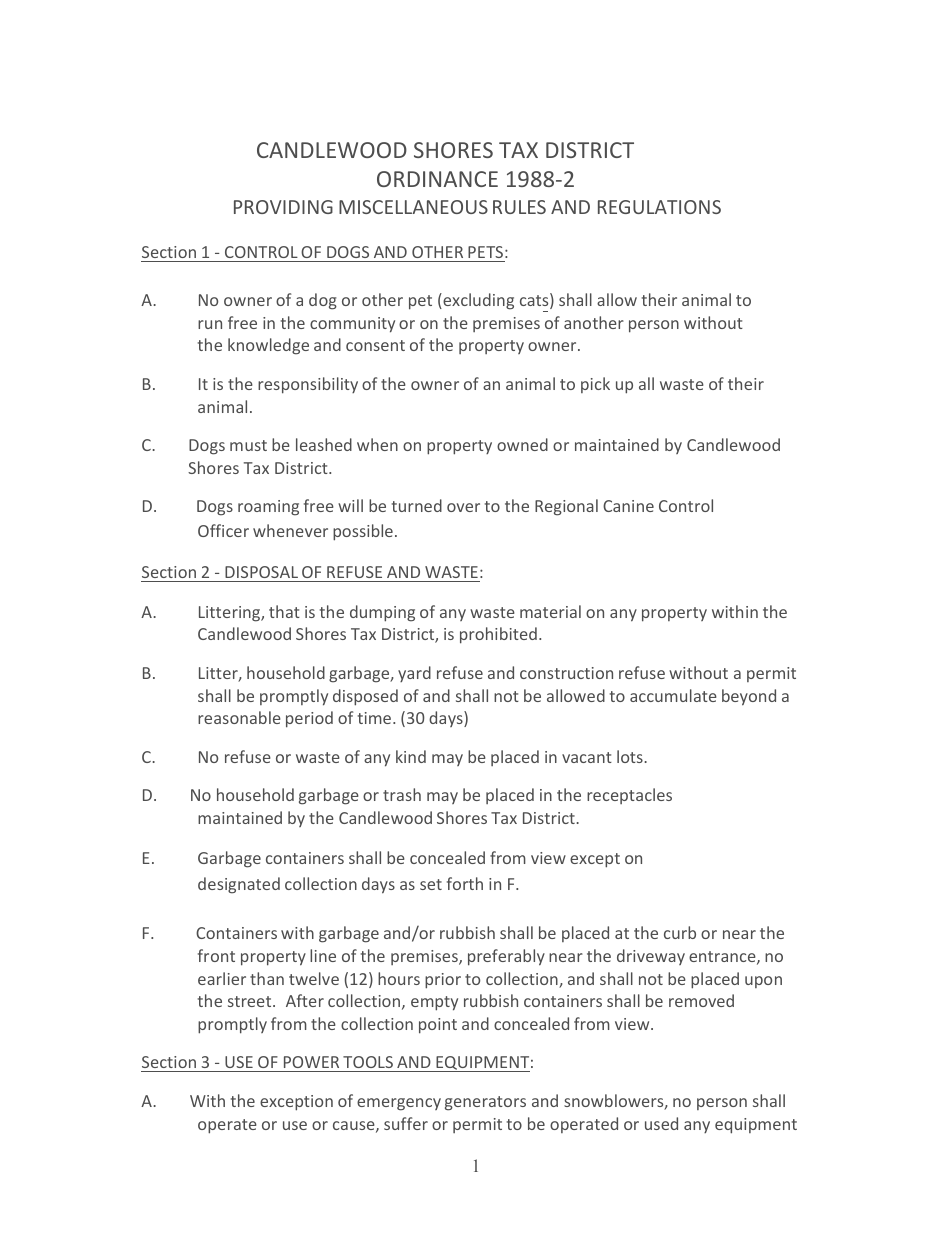 Image resolution: width=952 pixels, height=1233 pixels. I want to click on PROVIDING, so click(283, 207).
